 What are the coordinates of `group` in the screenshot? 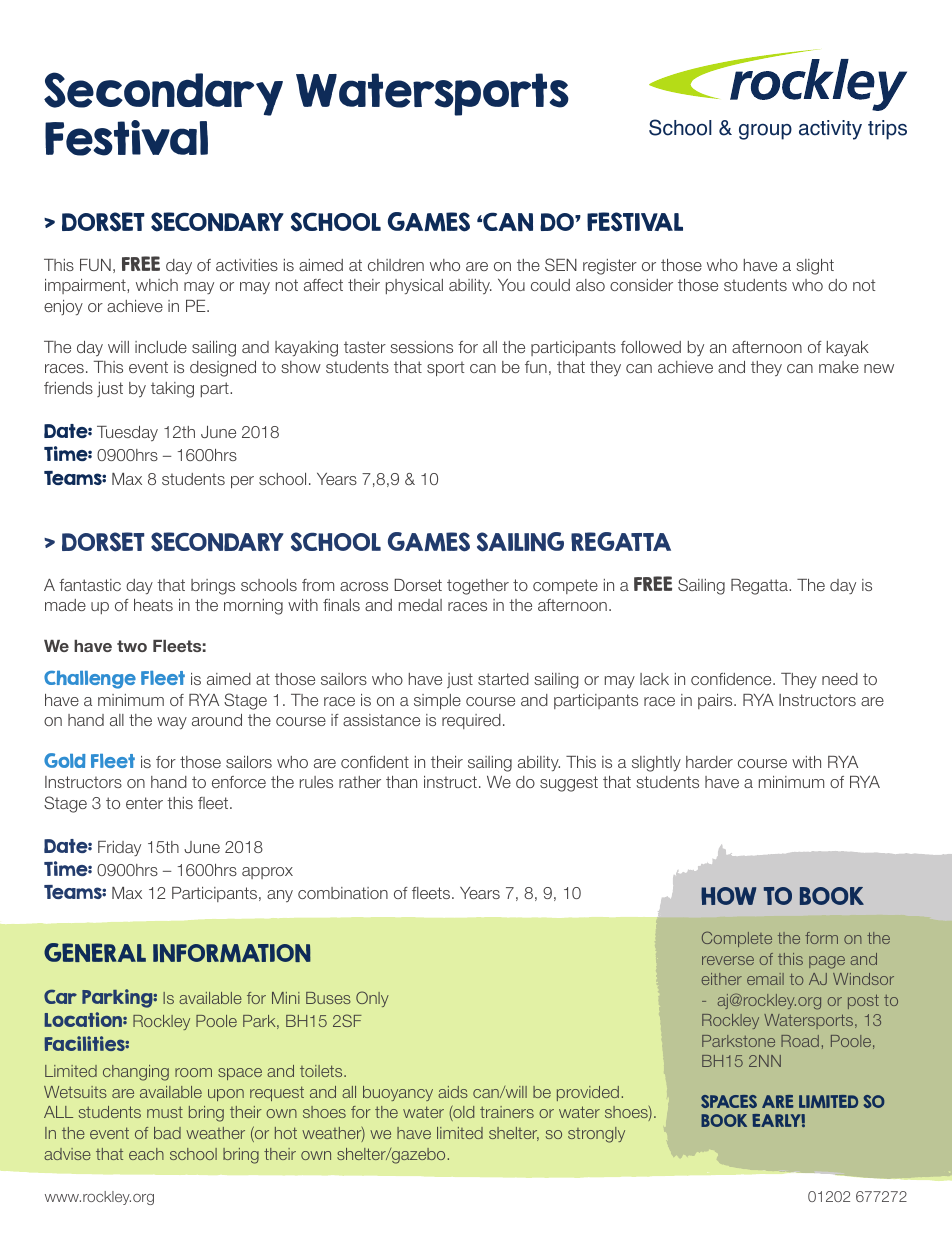 It's located at (765, 131).
